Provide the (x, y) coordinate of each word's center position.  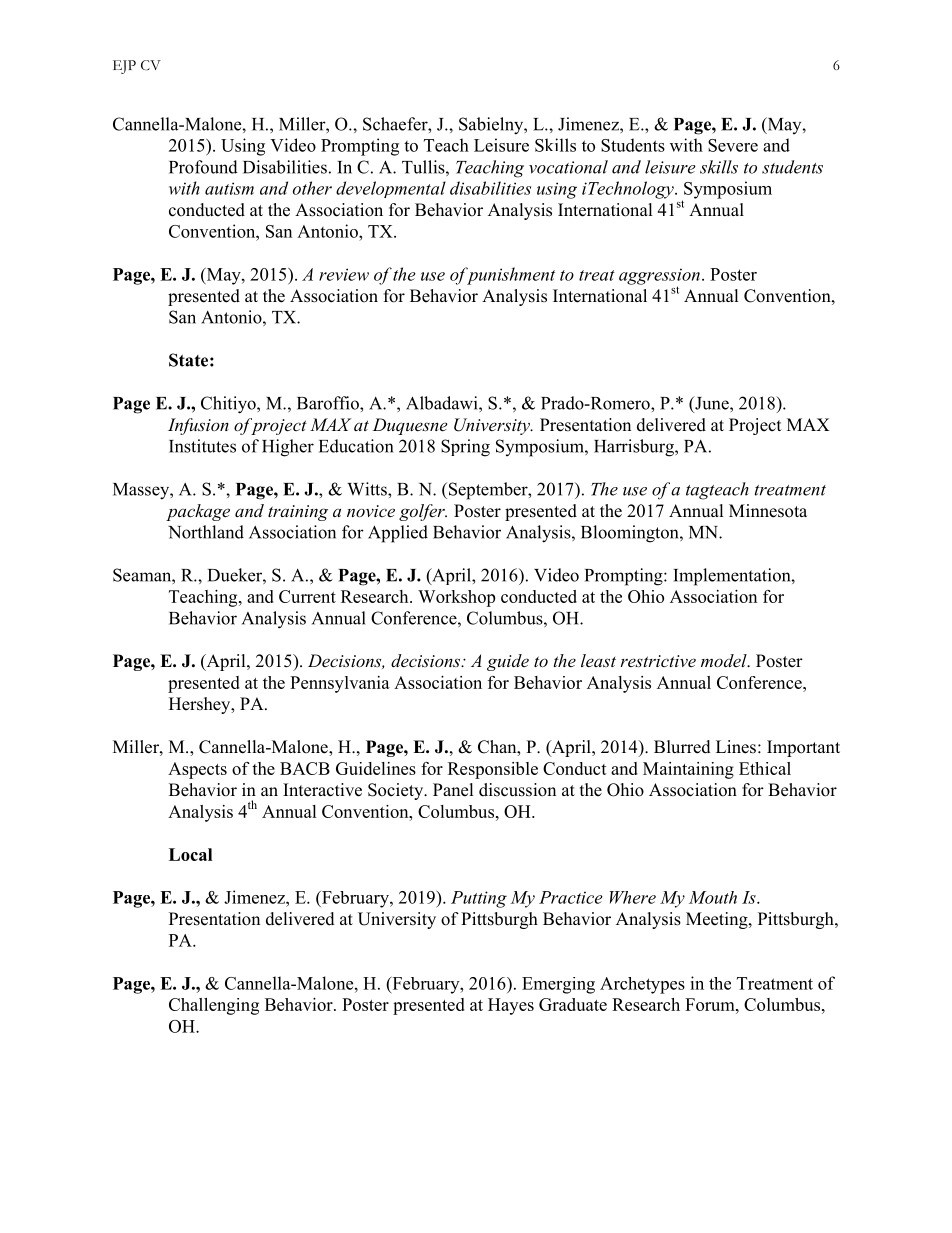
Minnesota (768, 511)
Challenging (214, 1006)
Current (307, 596)
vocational (568, 167)
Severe (733, 145)
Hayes (511, 1006)
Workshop (456, 598)
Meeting (718, 920)
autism (229, 188)
